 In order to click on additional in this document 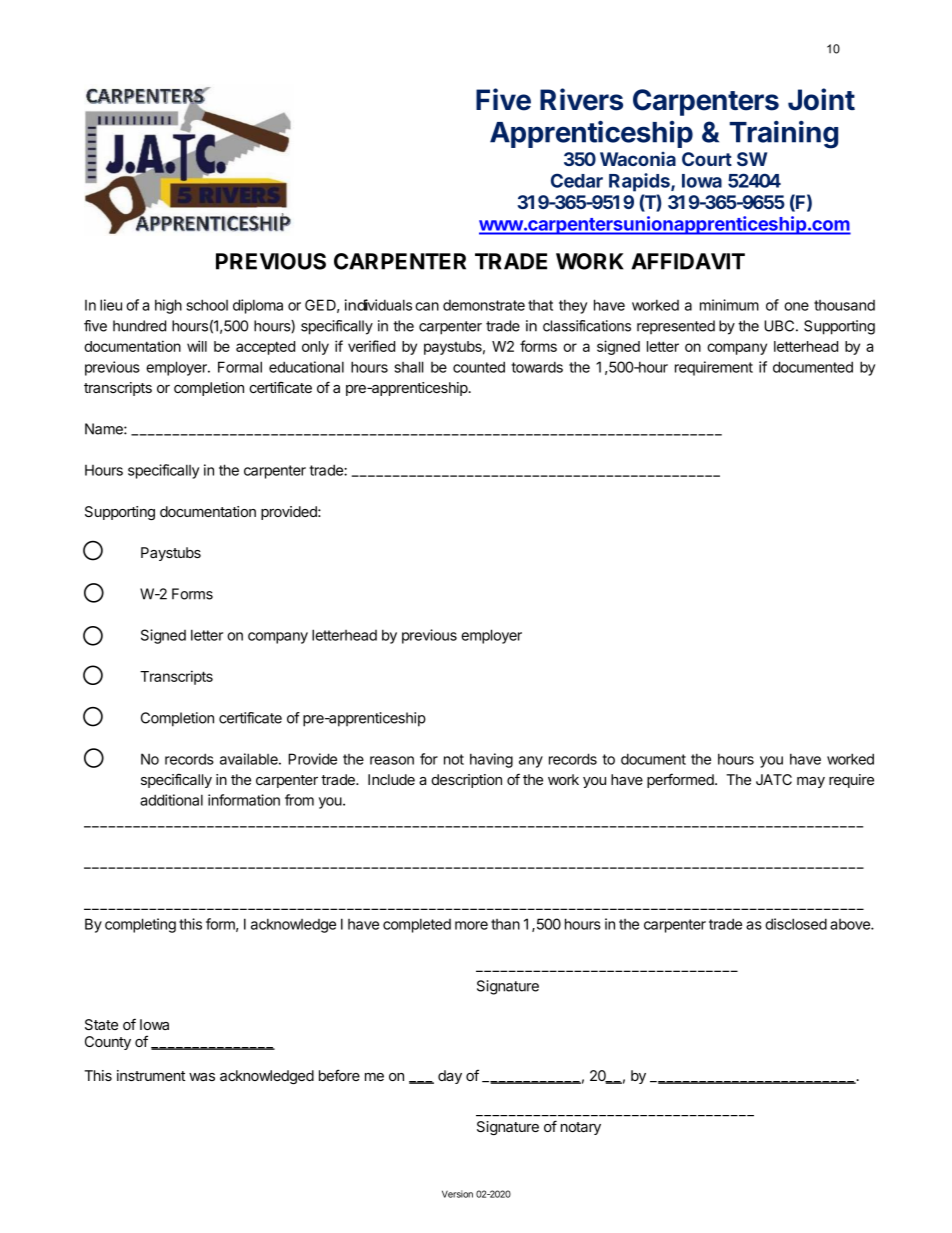, I will do `click(171, 800)`.
